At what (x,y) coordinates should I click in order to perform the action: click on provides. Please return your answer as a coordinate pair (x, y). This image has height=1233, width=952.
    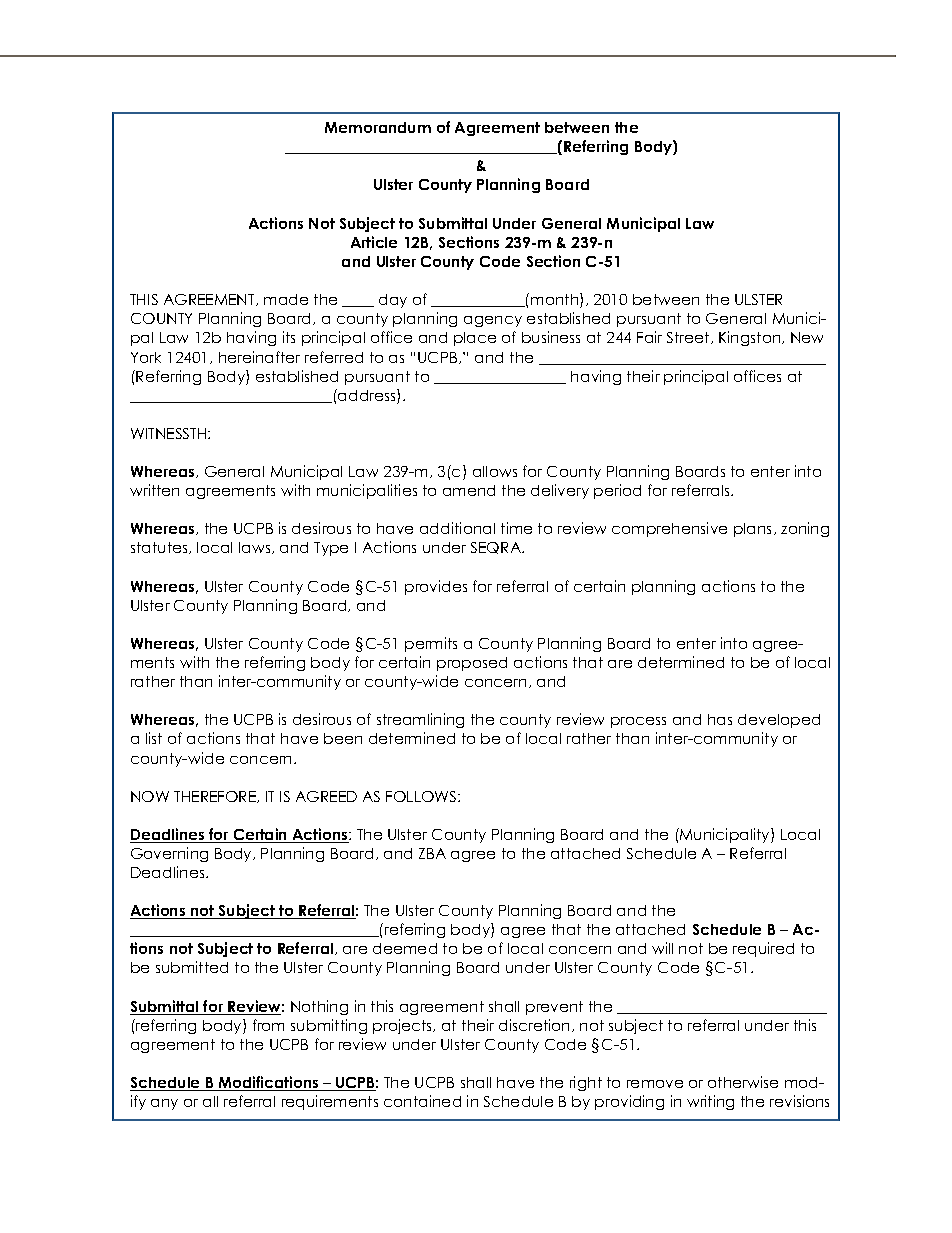
    Looking at the image, I should click on (436, 587).
